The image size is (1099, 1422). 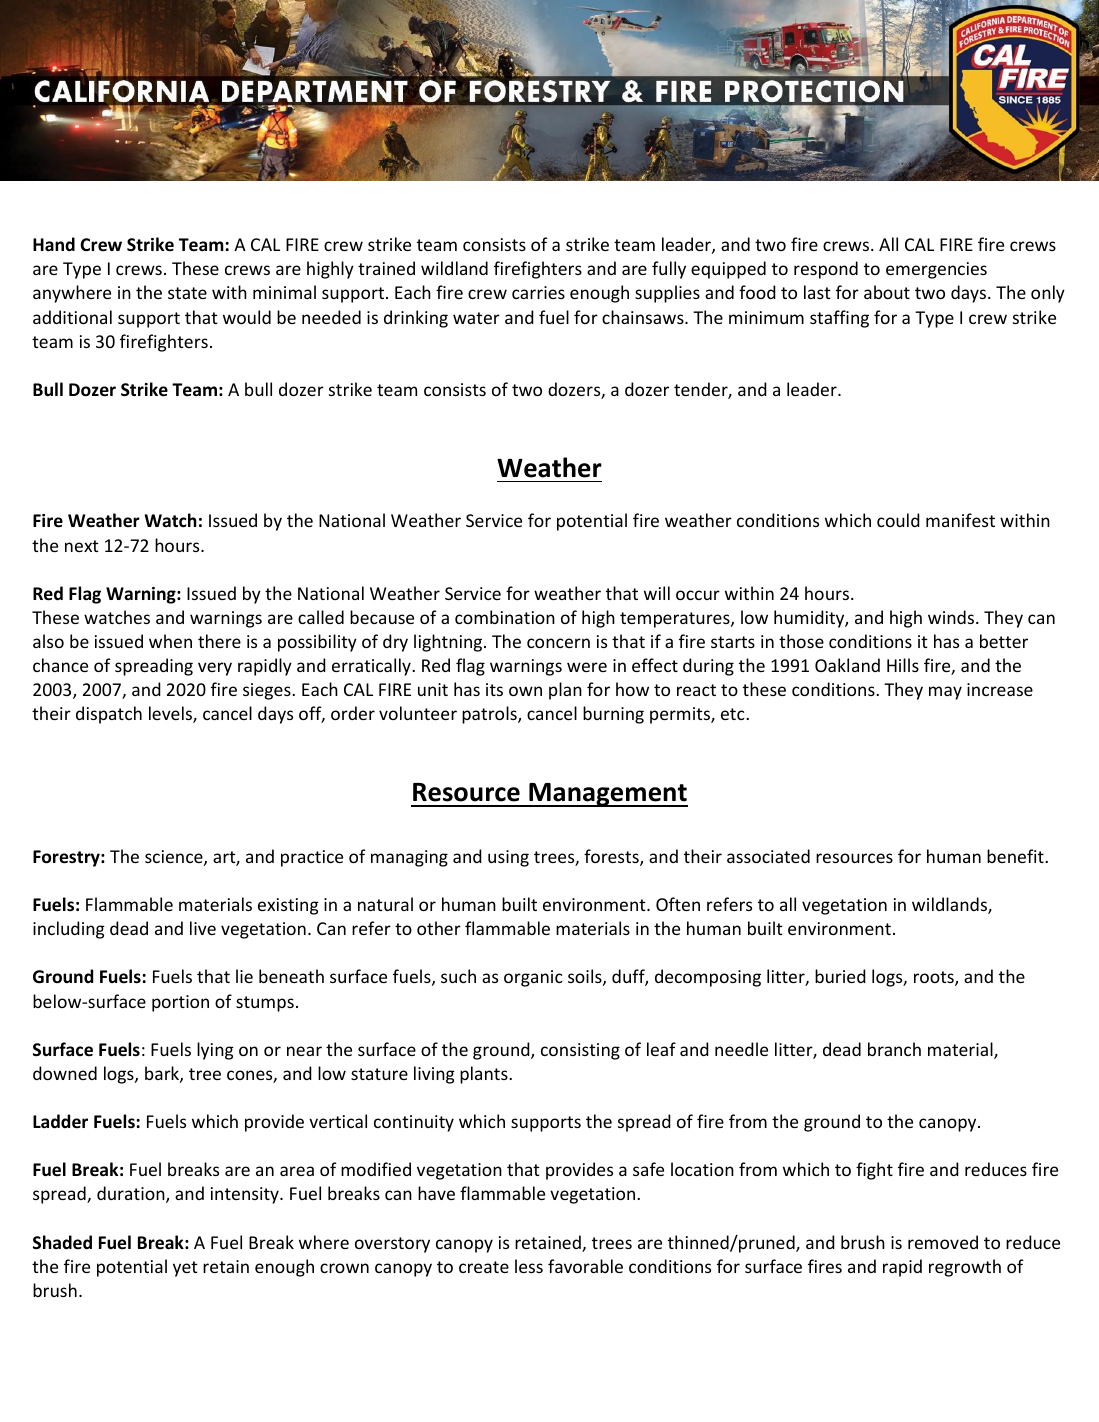 I want to click on emergencies, so click(x=936, y=270).
